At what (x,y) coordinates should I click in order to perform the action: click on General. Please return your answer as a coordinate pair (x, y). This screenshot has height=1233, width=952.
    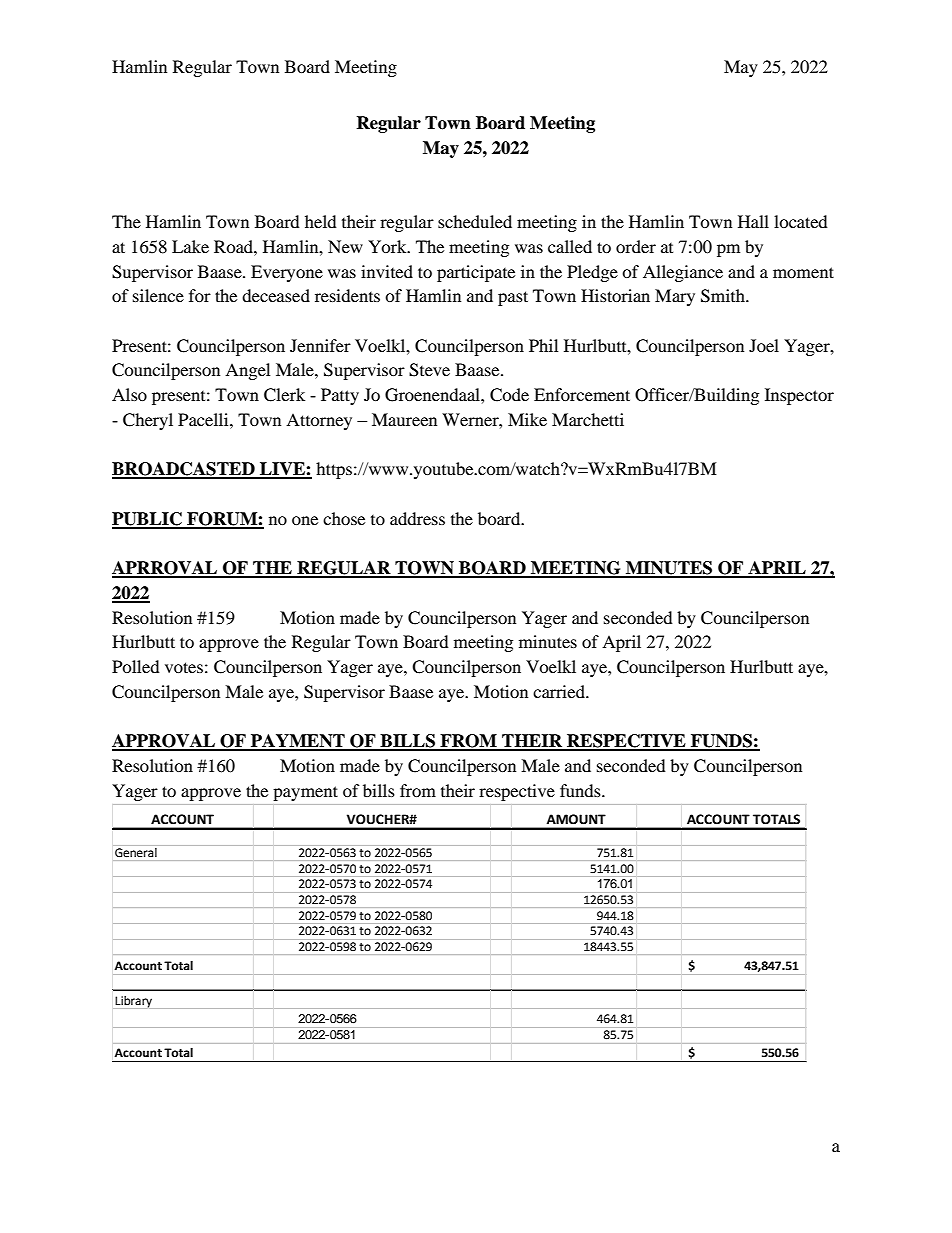
    Looking at the image, I should click on (136, 852).
